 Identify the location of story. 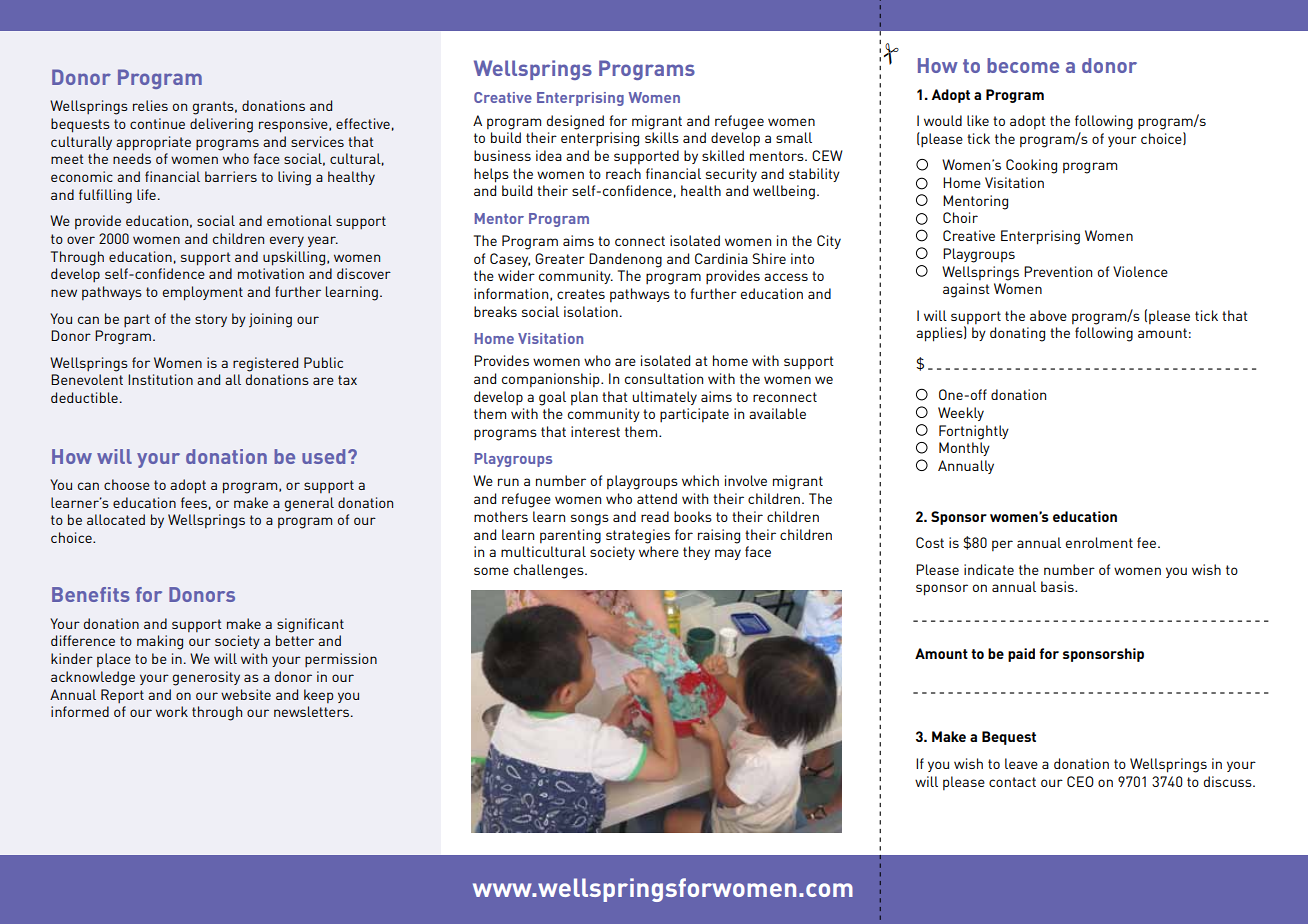
(211, 320).
